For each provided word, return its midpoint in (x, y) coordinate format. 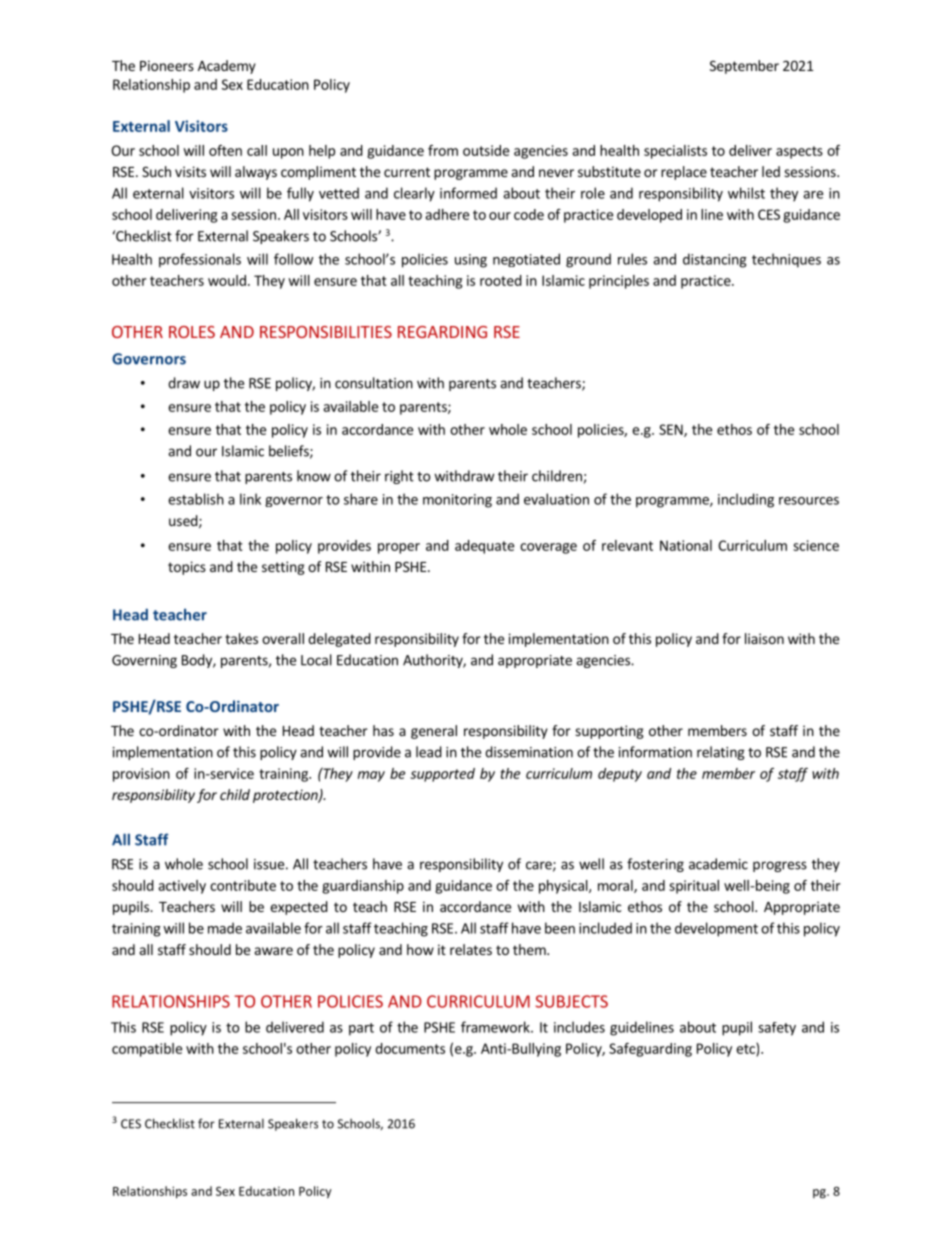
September (744, 67)
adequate (484, 547)
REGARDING (442, 332)
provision (141, 775)
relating (721, 753)
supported (442, 775)
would (227, 280)
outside (486, 150)
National (686, 545)
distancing (715, 260)
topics (187, 568)
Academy (227, 67)
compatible (147, 1050)
